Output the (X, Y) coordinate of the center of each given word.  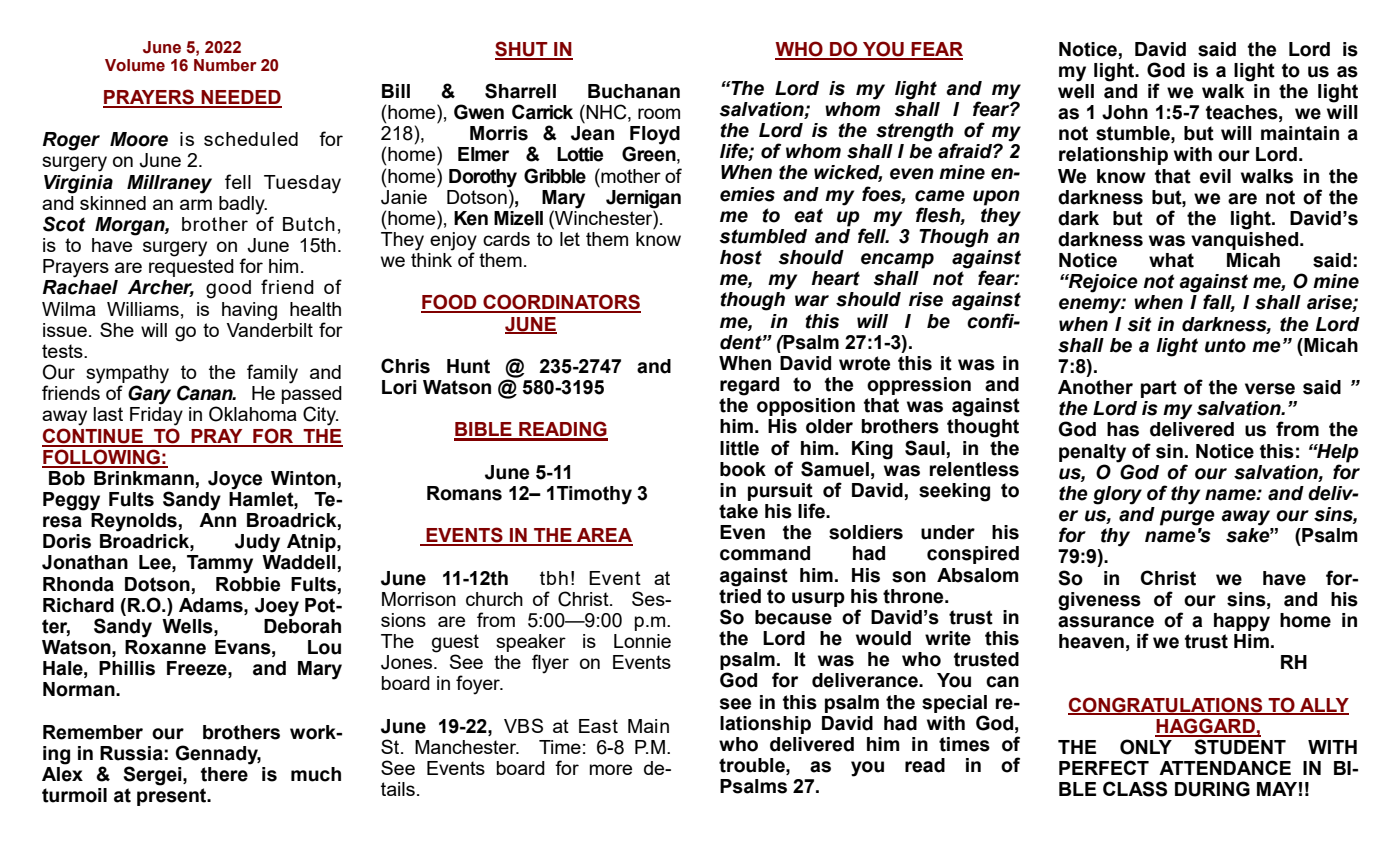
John (1125, 112)
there (225, 773)
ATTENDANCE (1225, 767)
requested (191, 268)
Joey (277, 607)
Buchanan (634, 91)
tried (740, 595)
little (739, 448)
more (611, 769)
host (741, 257)
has (1123, 429)
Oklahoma (253, 414)
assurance (1106, 622)
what (1171, 260)
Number (225, 65)
